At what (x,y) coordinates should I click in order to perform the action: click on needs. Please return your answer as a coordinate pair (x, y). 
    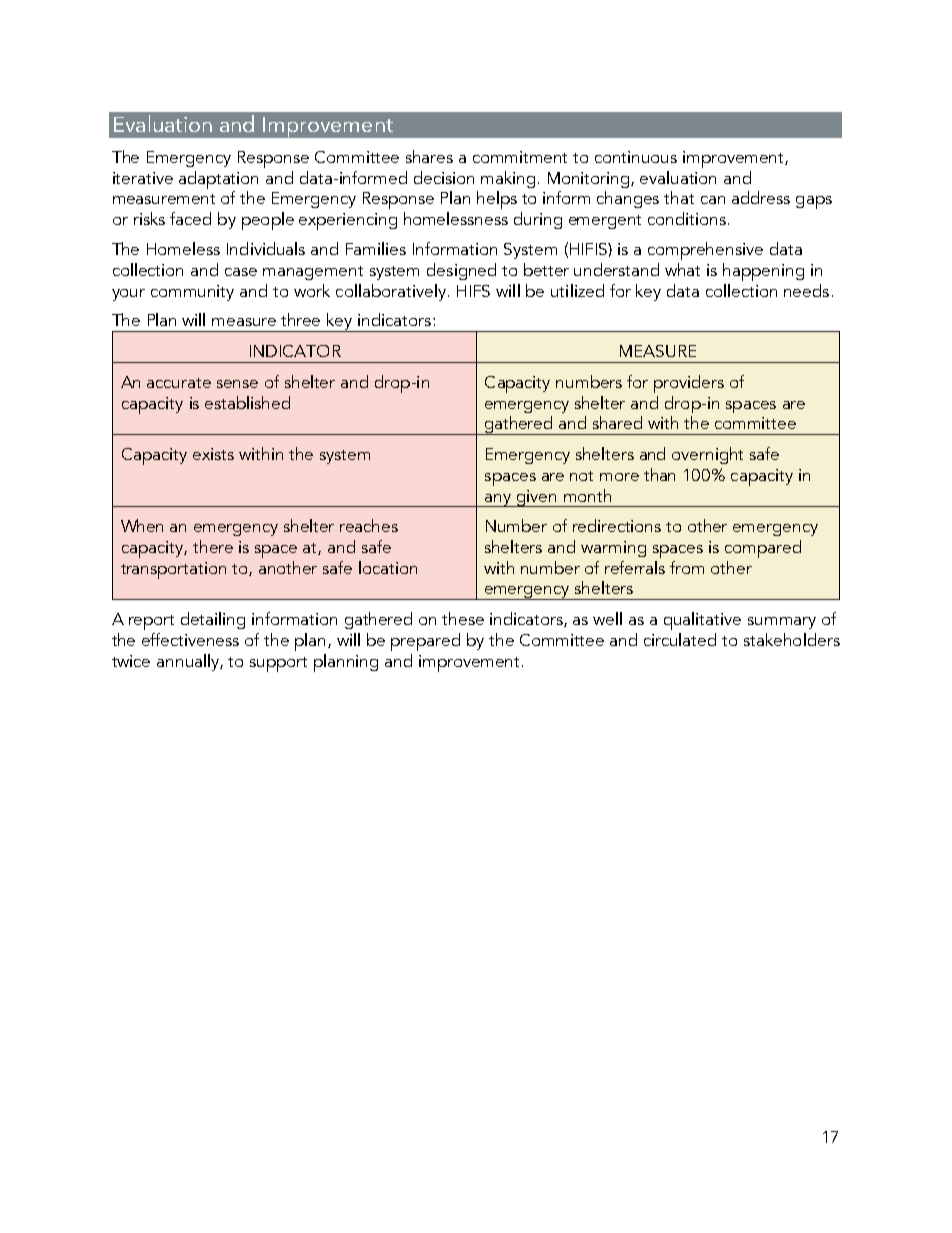
    Looking at the image, I should click on (806, 290).
